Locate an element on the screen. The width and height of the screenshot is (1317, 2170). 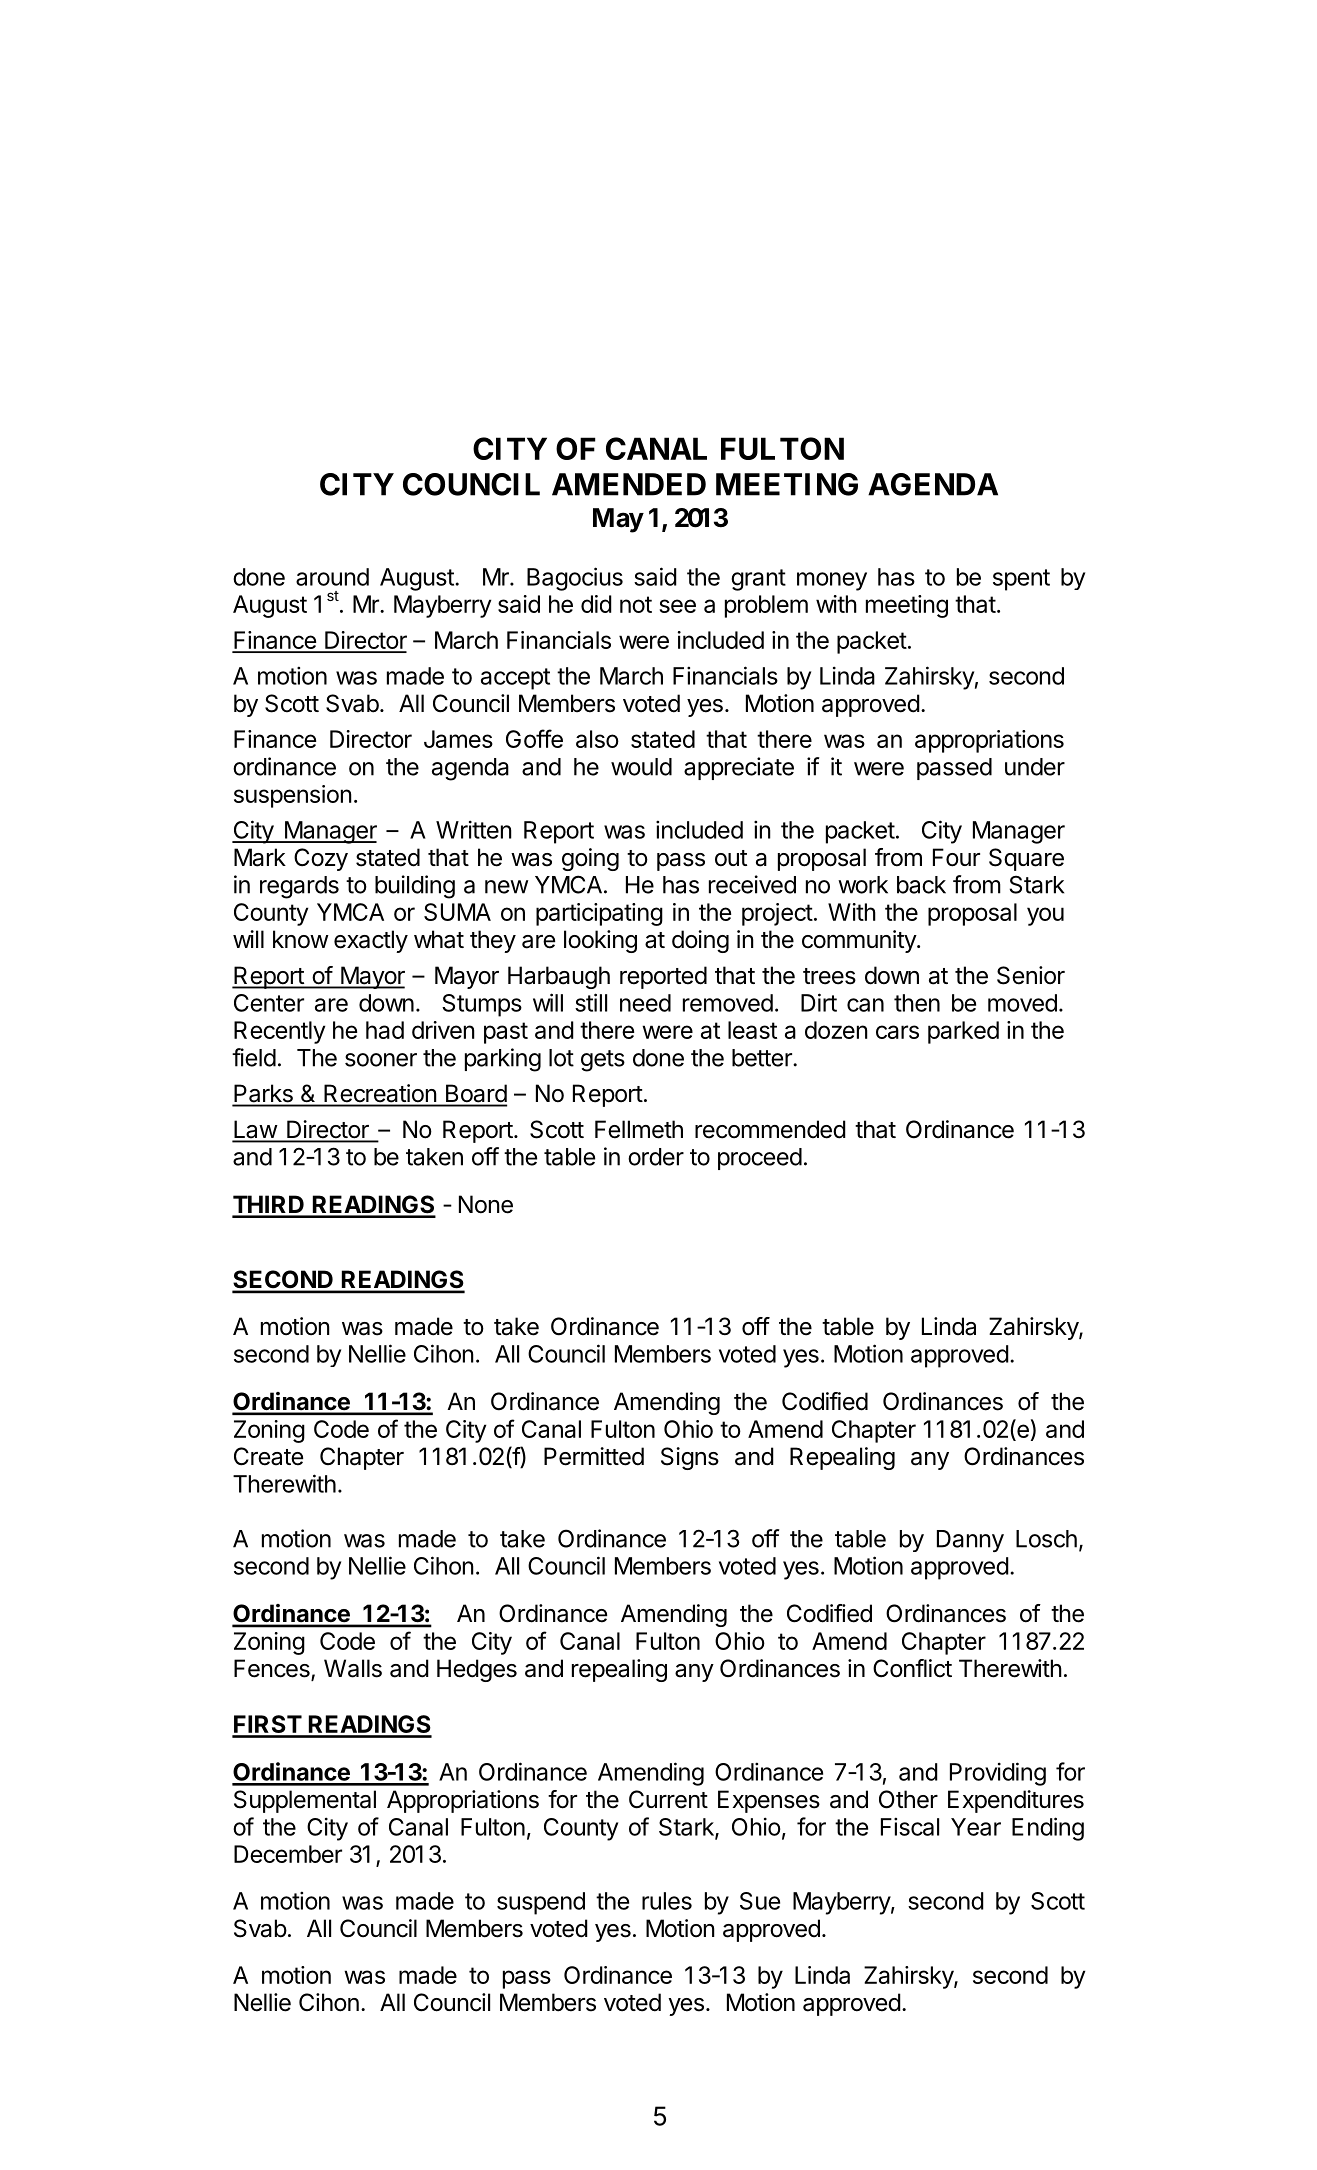
order is located at coordinates (656, 1157).
